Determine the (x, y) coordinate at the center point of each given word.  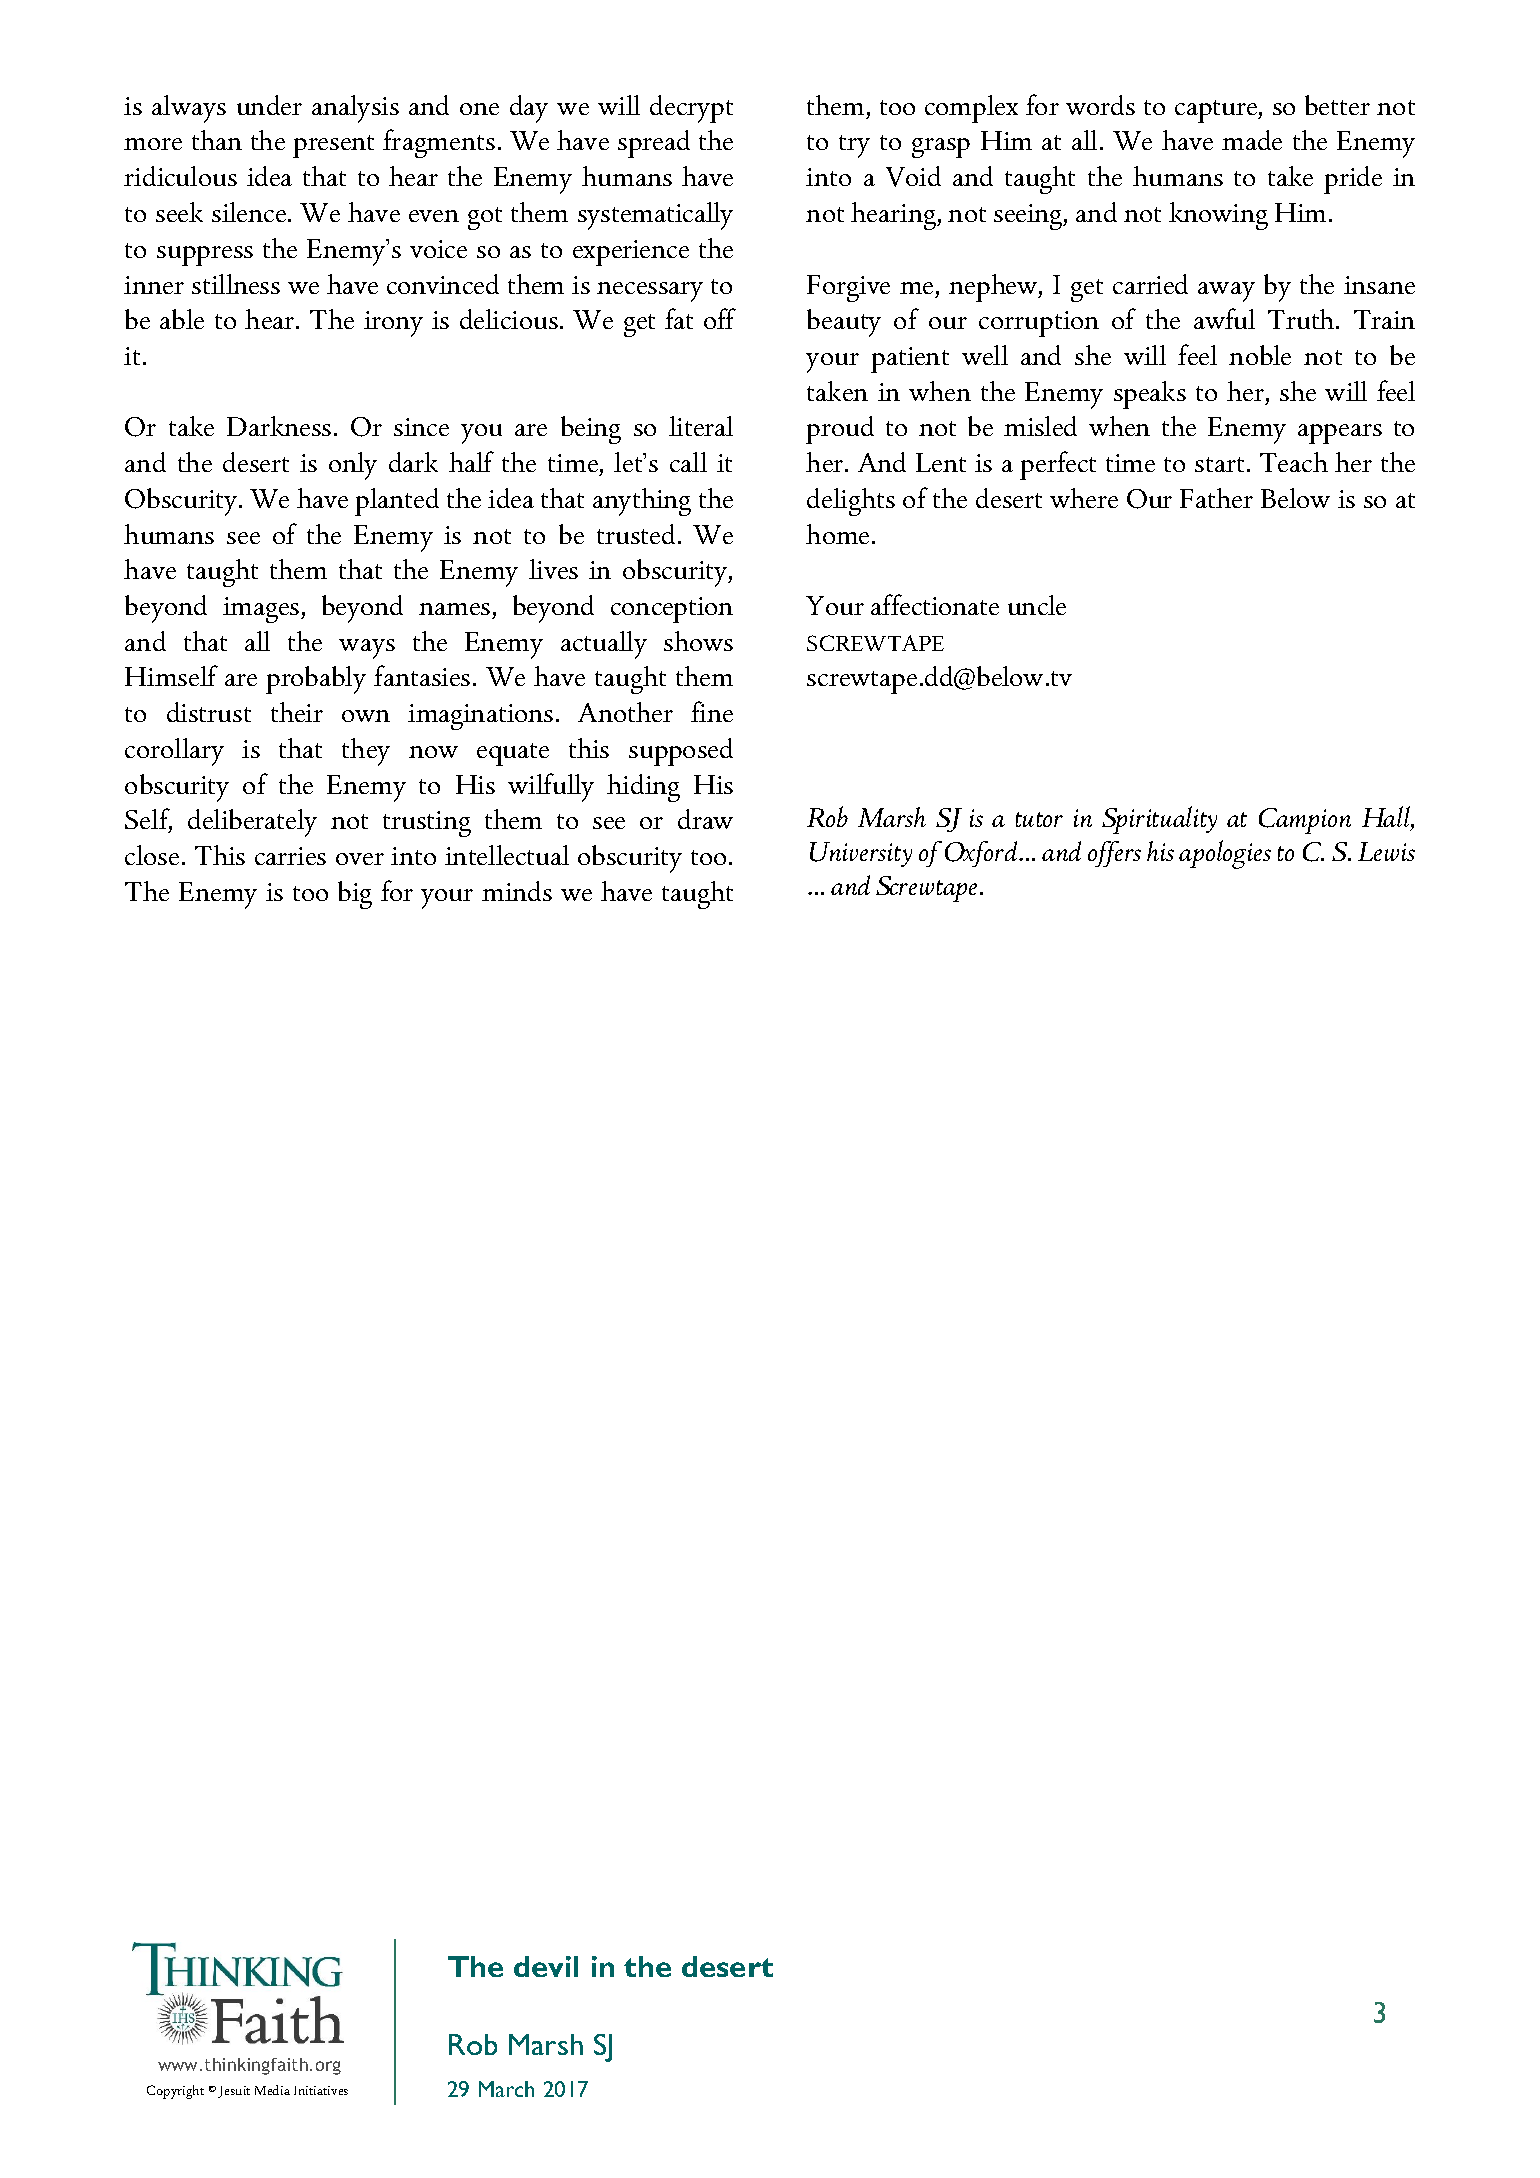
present (333, 146)
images (262, 610)
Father (1216, 498)
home (837, 534)
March (506, 2089)
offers (1114, 854)
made (1252, 140)
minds (517, 891)
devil (546, 1966)
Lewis (1386, 851)
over (360, 859)
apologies (1225, 854)
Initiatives (321, 2090)
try (854, 146)
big (355, 895)
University (861, 854)
